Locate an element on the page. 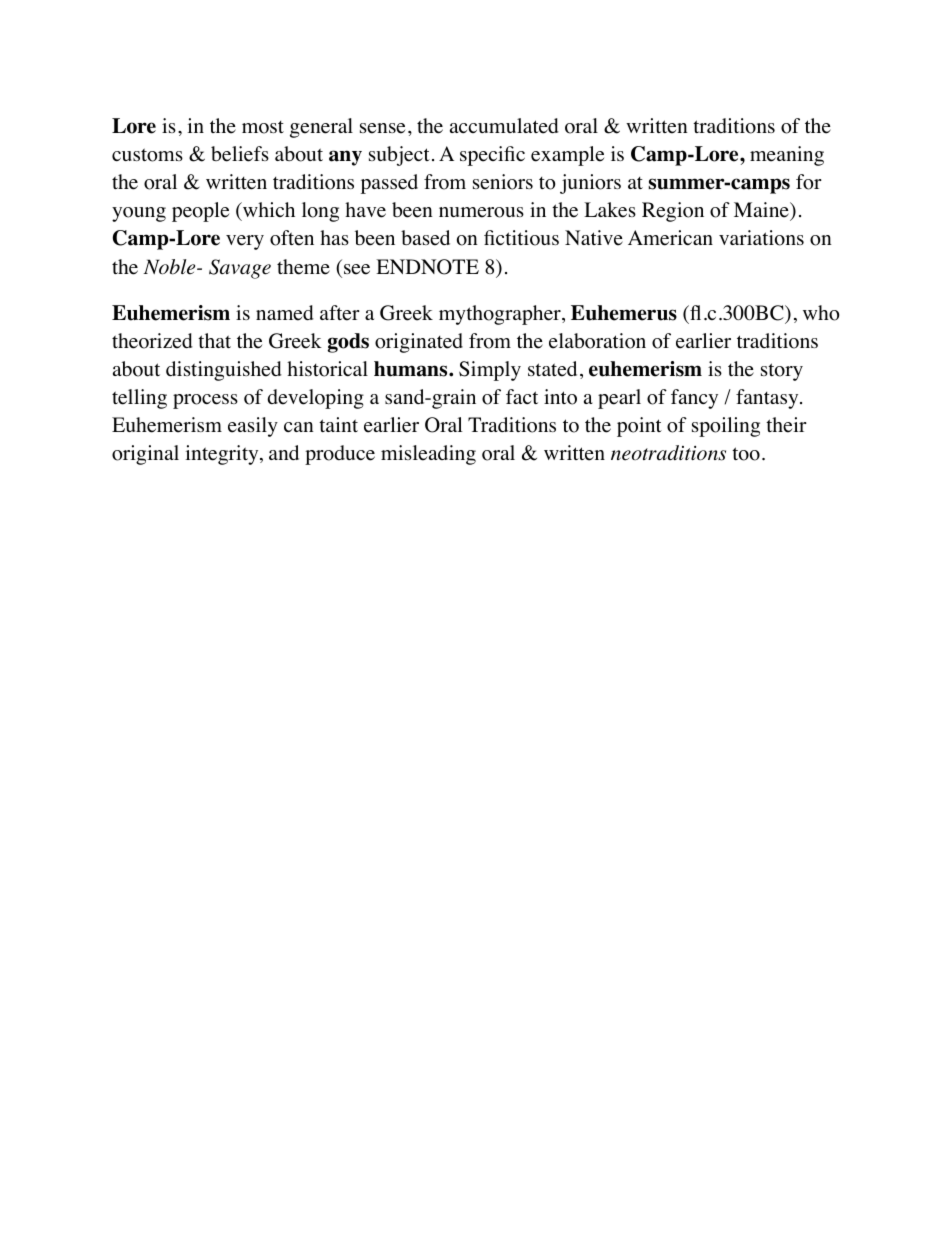 The image size is (952, 1233). meaning is located at coordinates (787, 156).
